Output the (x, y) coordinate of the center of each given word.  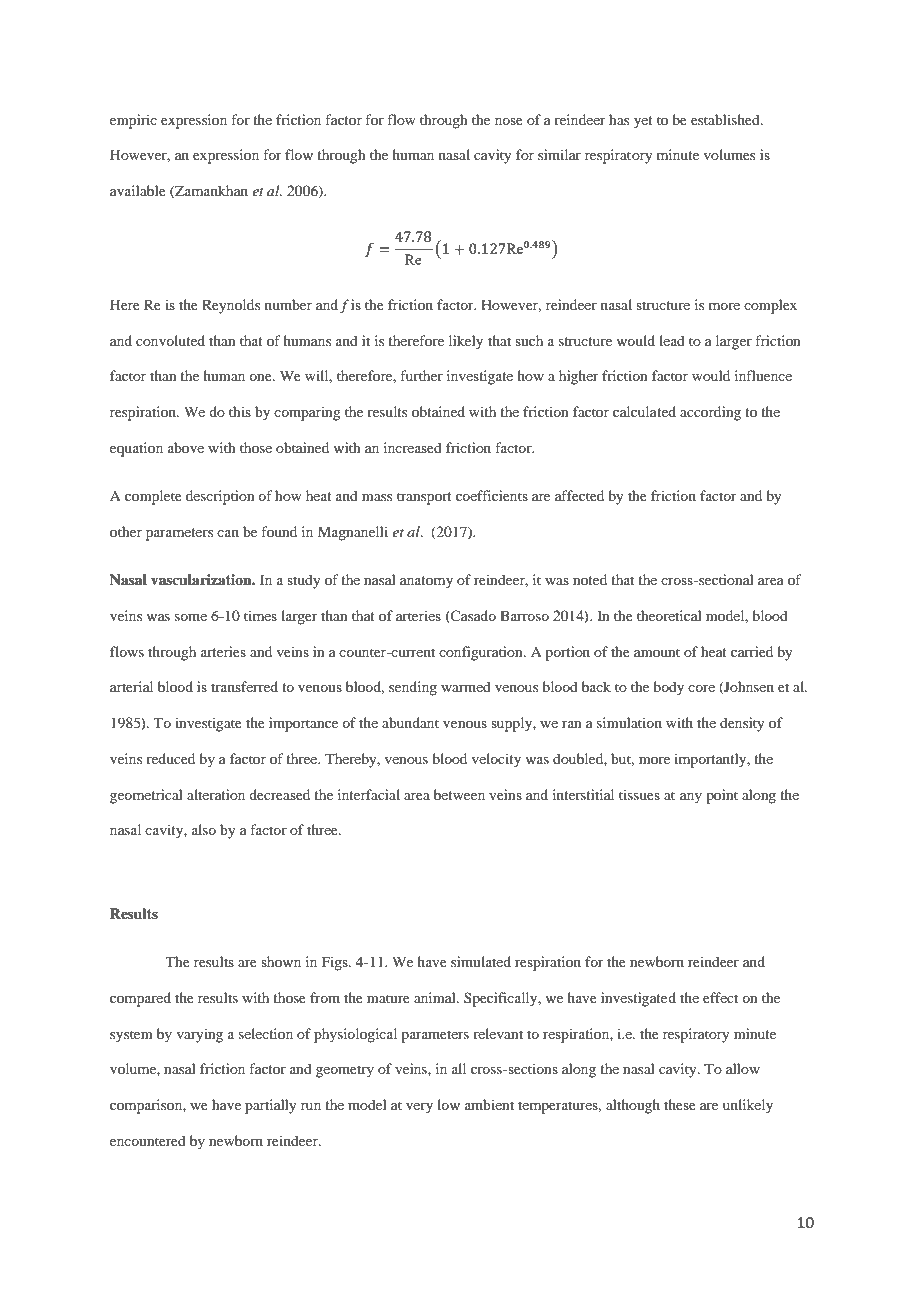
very (419, 1108)
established (726, 119)
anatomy (426, 582)
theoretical (669, 615)
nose (509, 121)
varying (200, 1035)
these (680, 1104)
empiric (133, 121)
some (191, 617)
